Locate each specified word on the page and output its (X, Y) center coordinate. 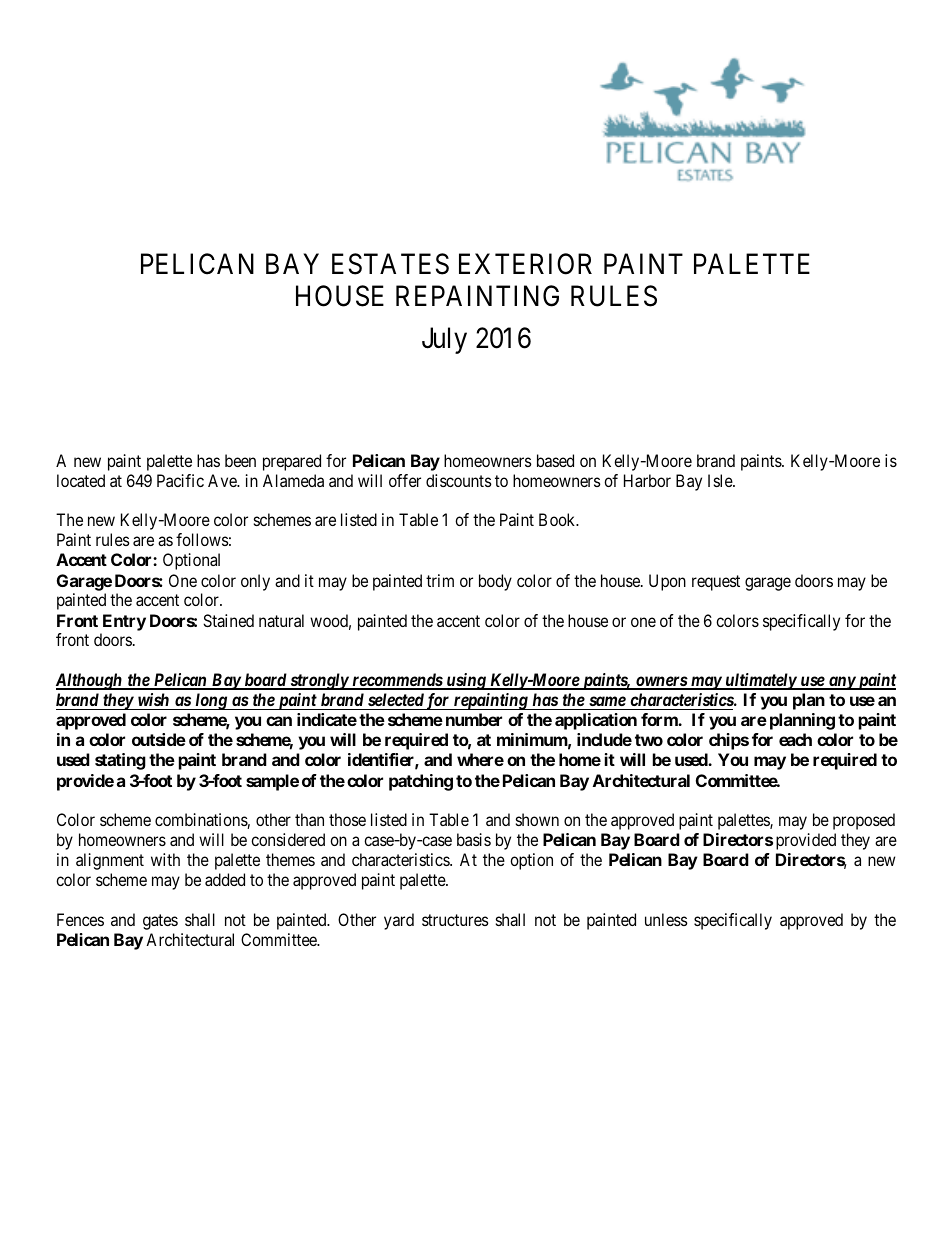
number (474, 719)
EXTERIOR (525, 264)
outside (159, 739)
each (795, 739)
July (444, 340)
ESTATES (390, 264)
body (495, 582)
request (716, 583)
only (255, 582)
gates (160, 922)
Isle (721, 480)
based (555, 460)
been (240, 460)
